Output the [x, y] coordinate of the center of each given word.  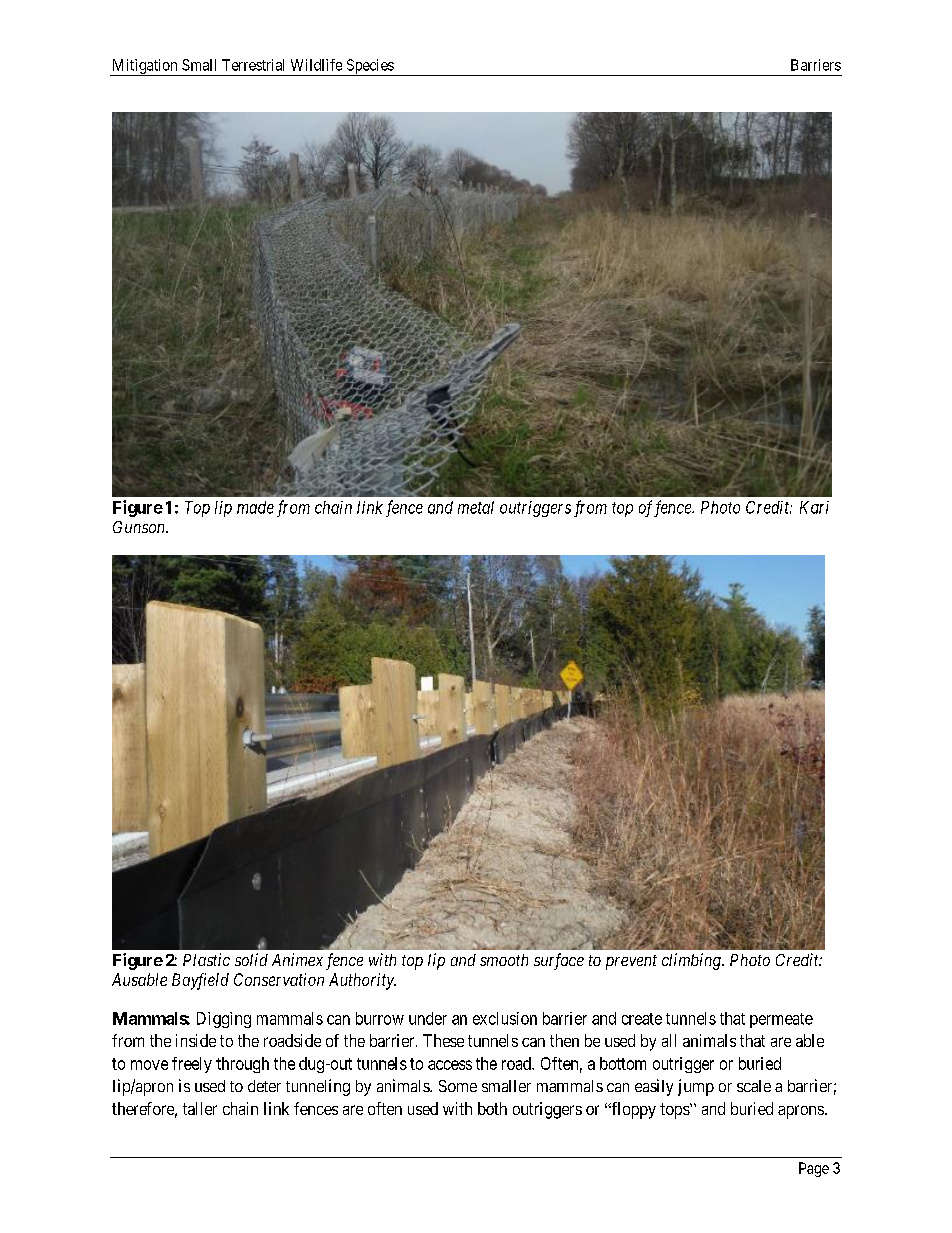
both [492, 1108]
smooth [504, 960]
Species [369, 67]
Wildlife [316, 65]
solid [251, 959]
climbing [692, 961]
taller [200, 1108]
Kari [814, 507]
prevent [631, 962]
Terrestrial [253, 65]
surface [559, 961]
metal [476, 507]
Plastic [206, 959]
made [255, 507]
